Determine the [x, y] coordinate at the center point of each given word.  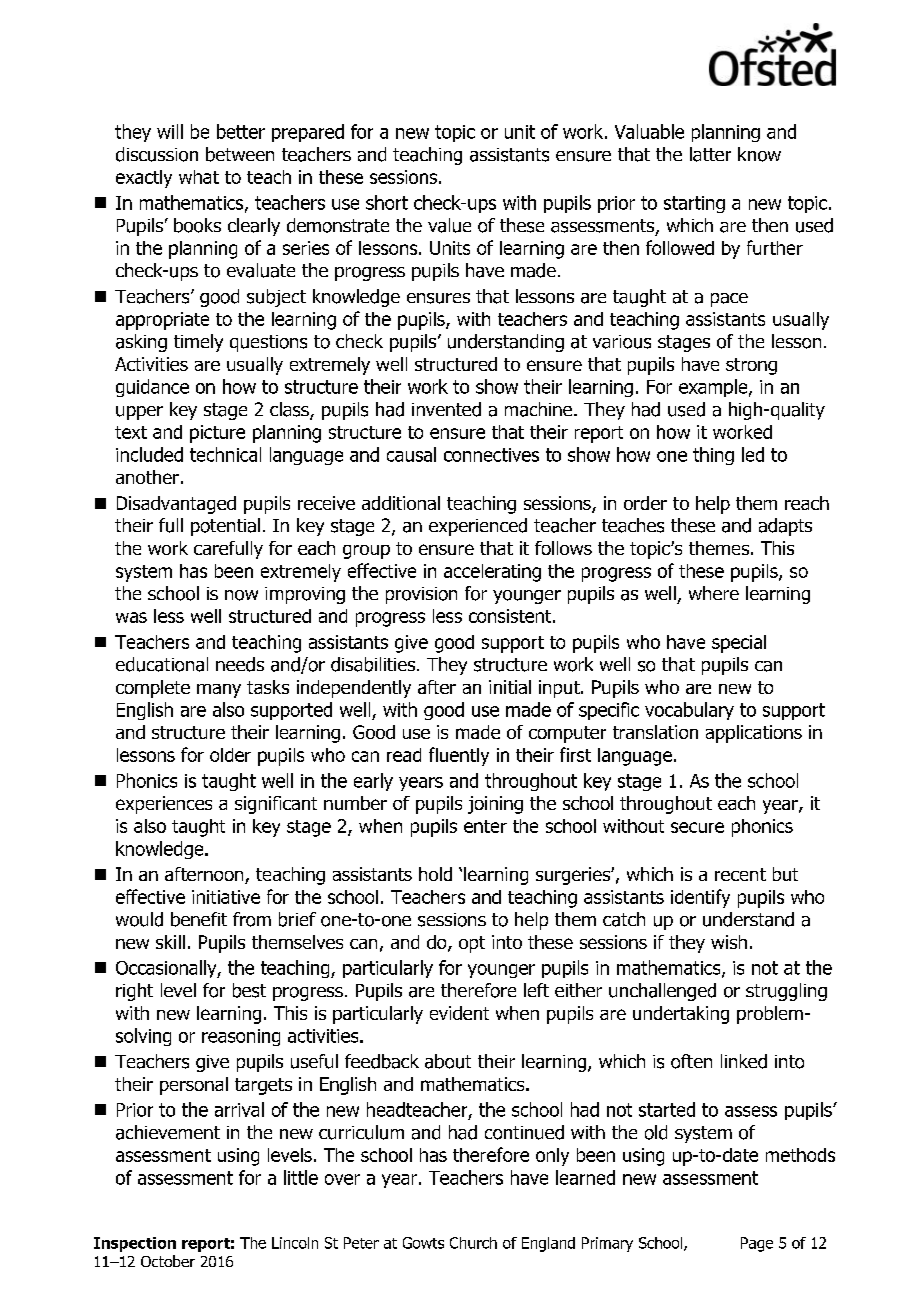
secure [697, 827]
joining [495, 805]
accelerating [492, 573]
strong [751, 366]
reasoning [241, 1037]
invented [446, 409]
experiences [164, 805]
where [714, 593]
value [449, 225]
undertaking [681, 1015]
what [199, 177]
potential [225, 527]
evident [459, 1013]
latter [710, 154]
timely [198, 343]
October [168, 1261]
